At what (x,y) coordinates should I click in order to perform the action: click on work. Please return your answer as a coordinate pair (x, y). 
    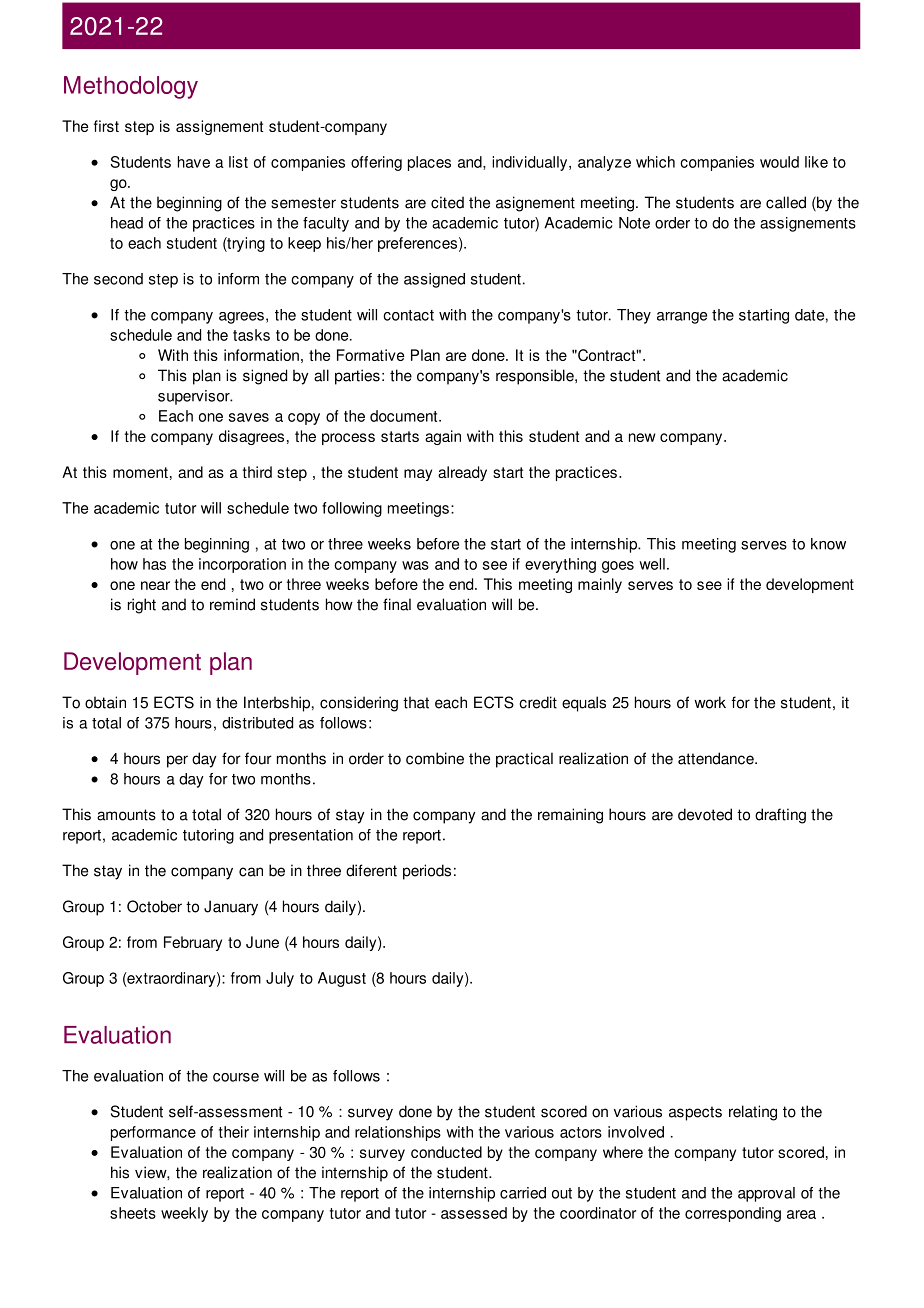
    Looking at the image, I should click on (710, 702).
